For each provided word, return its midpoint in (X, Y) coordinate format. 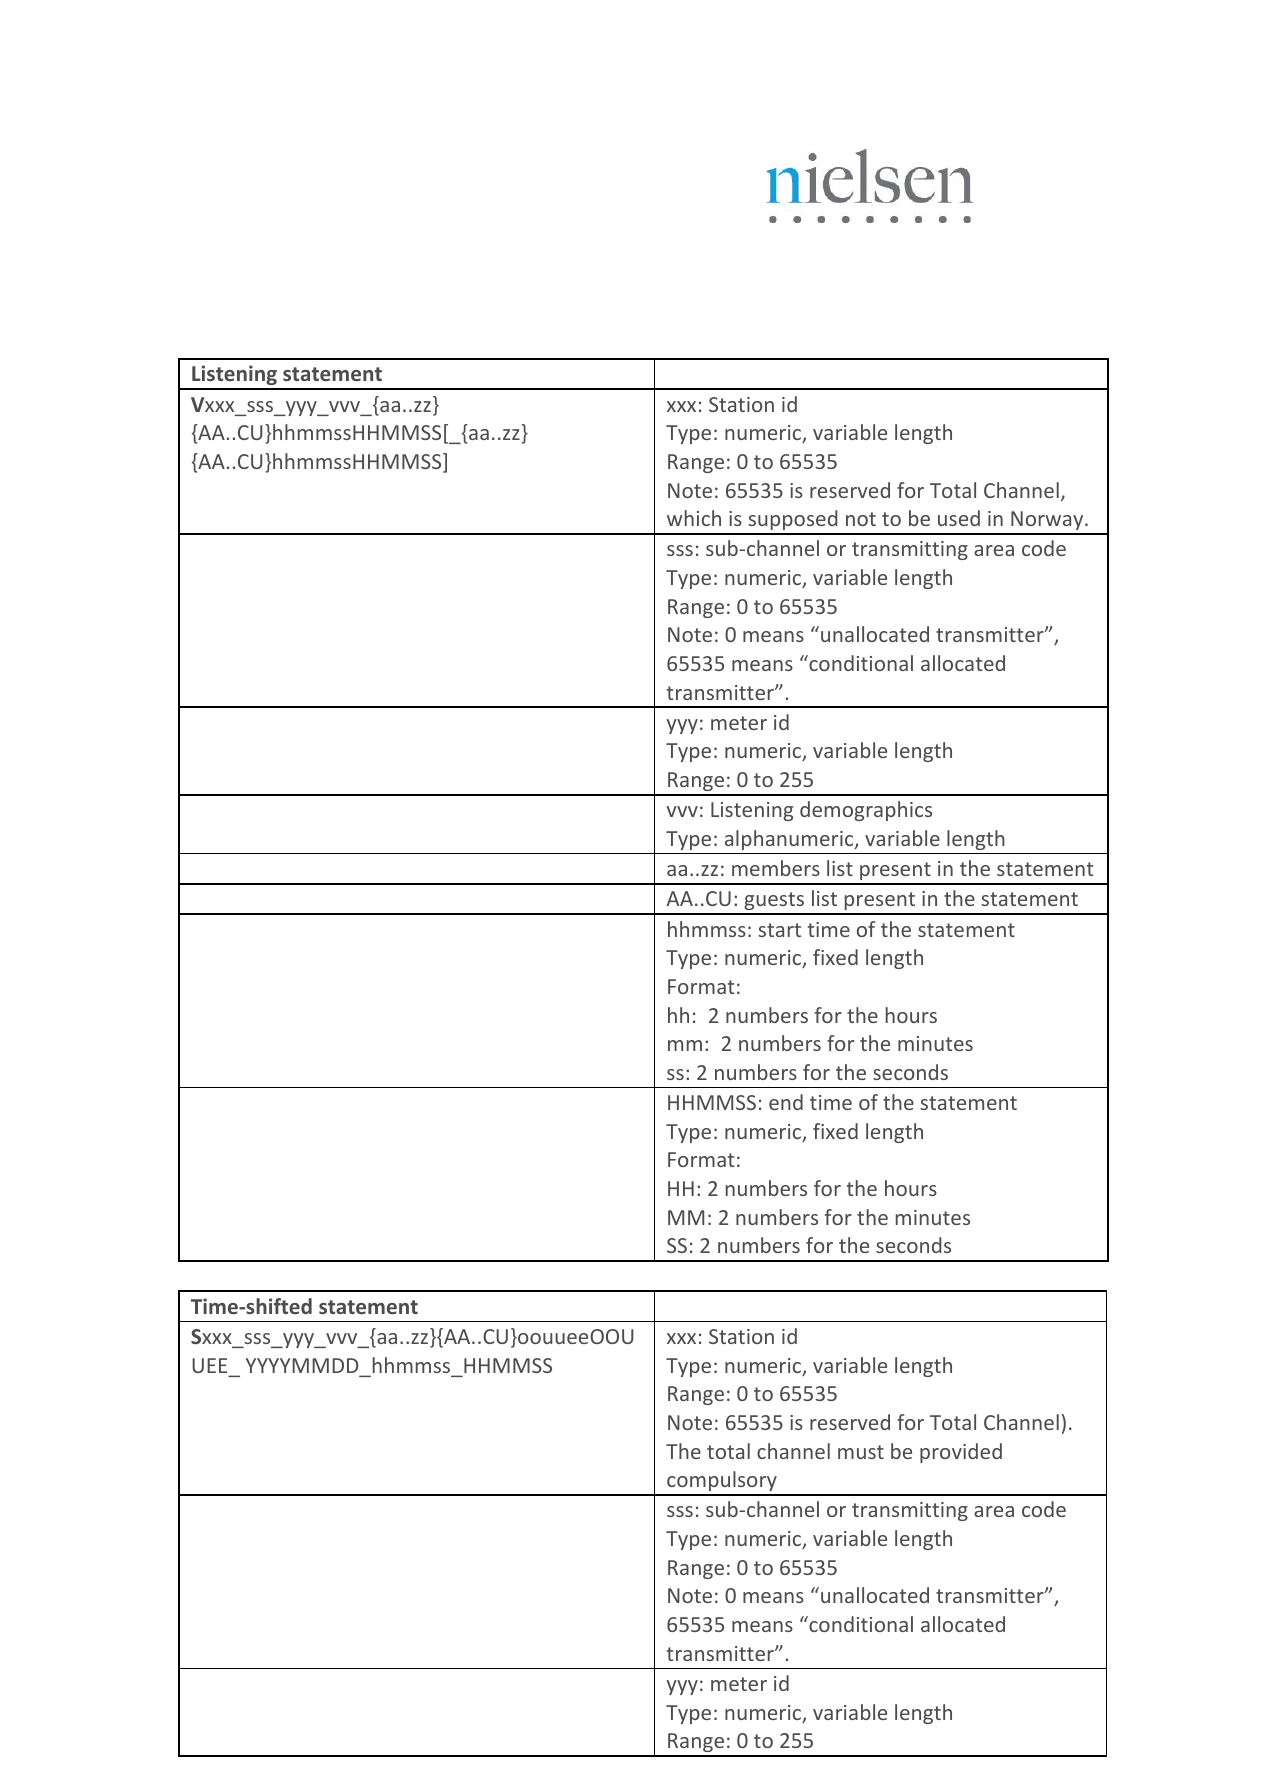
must (861, 1452)
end (786, 1102)
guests (774, 903)
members (776, 868)
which (694, 518)
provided (961, 1453)
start (779, 930)
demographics (866, 811)
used (959, 518)
